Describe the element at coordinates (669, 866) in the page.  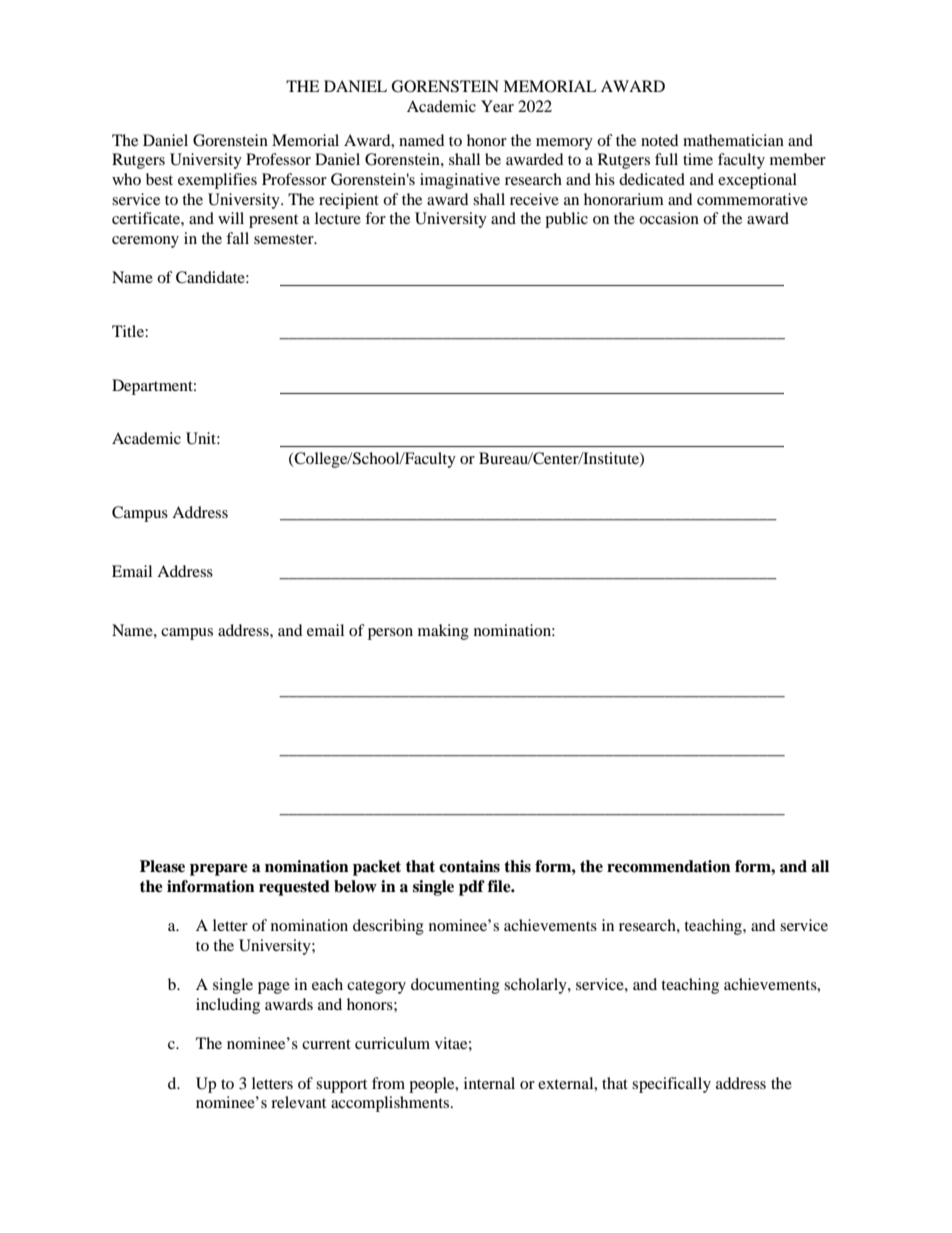
I see `recommendation` at that location.
